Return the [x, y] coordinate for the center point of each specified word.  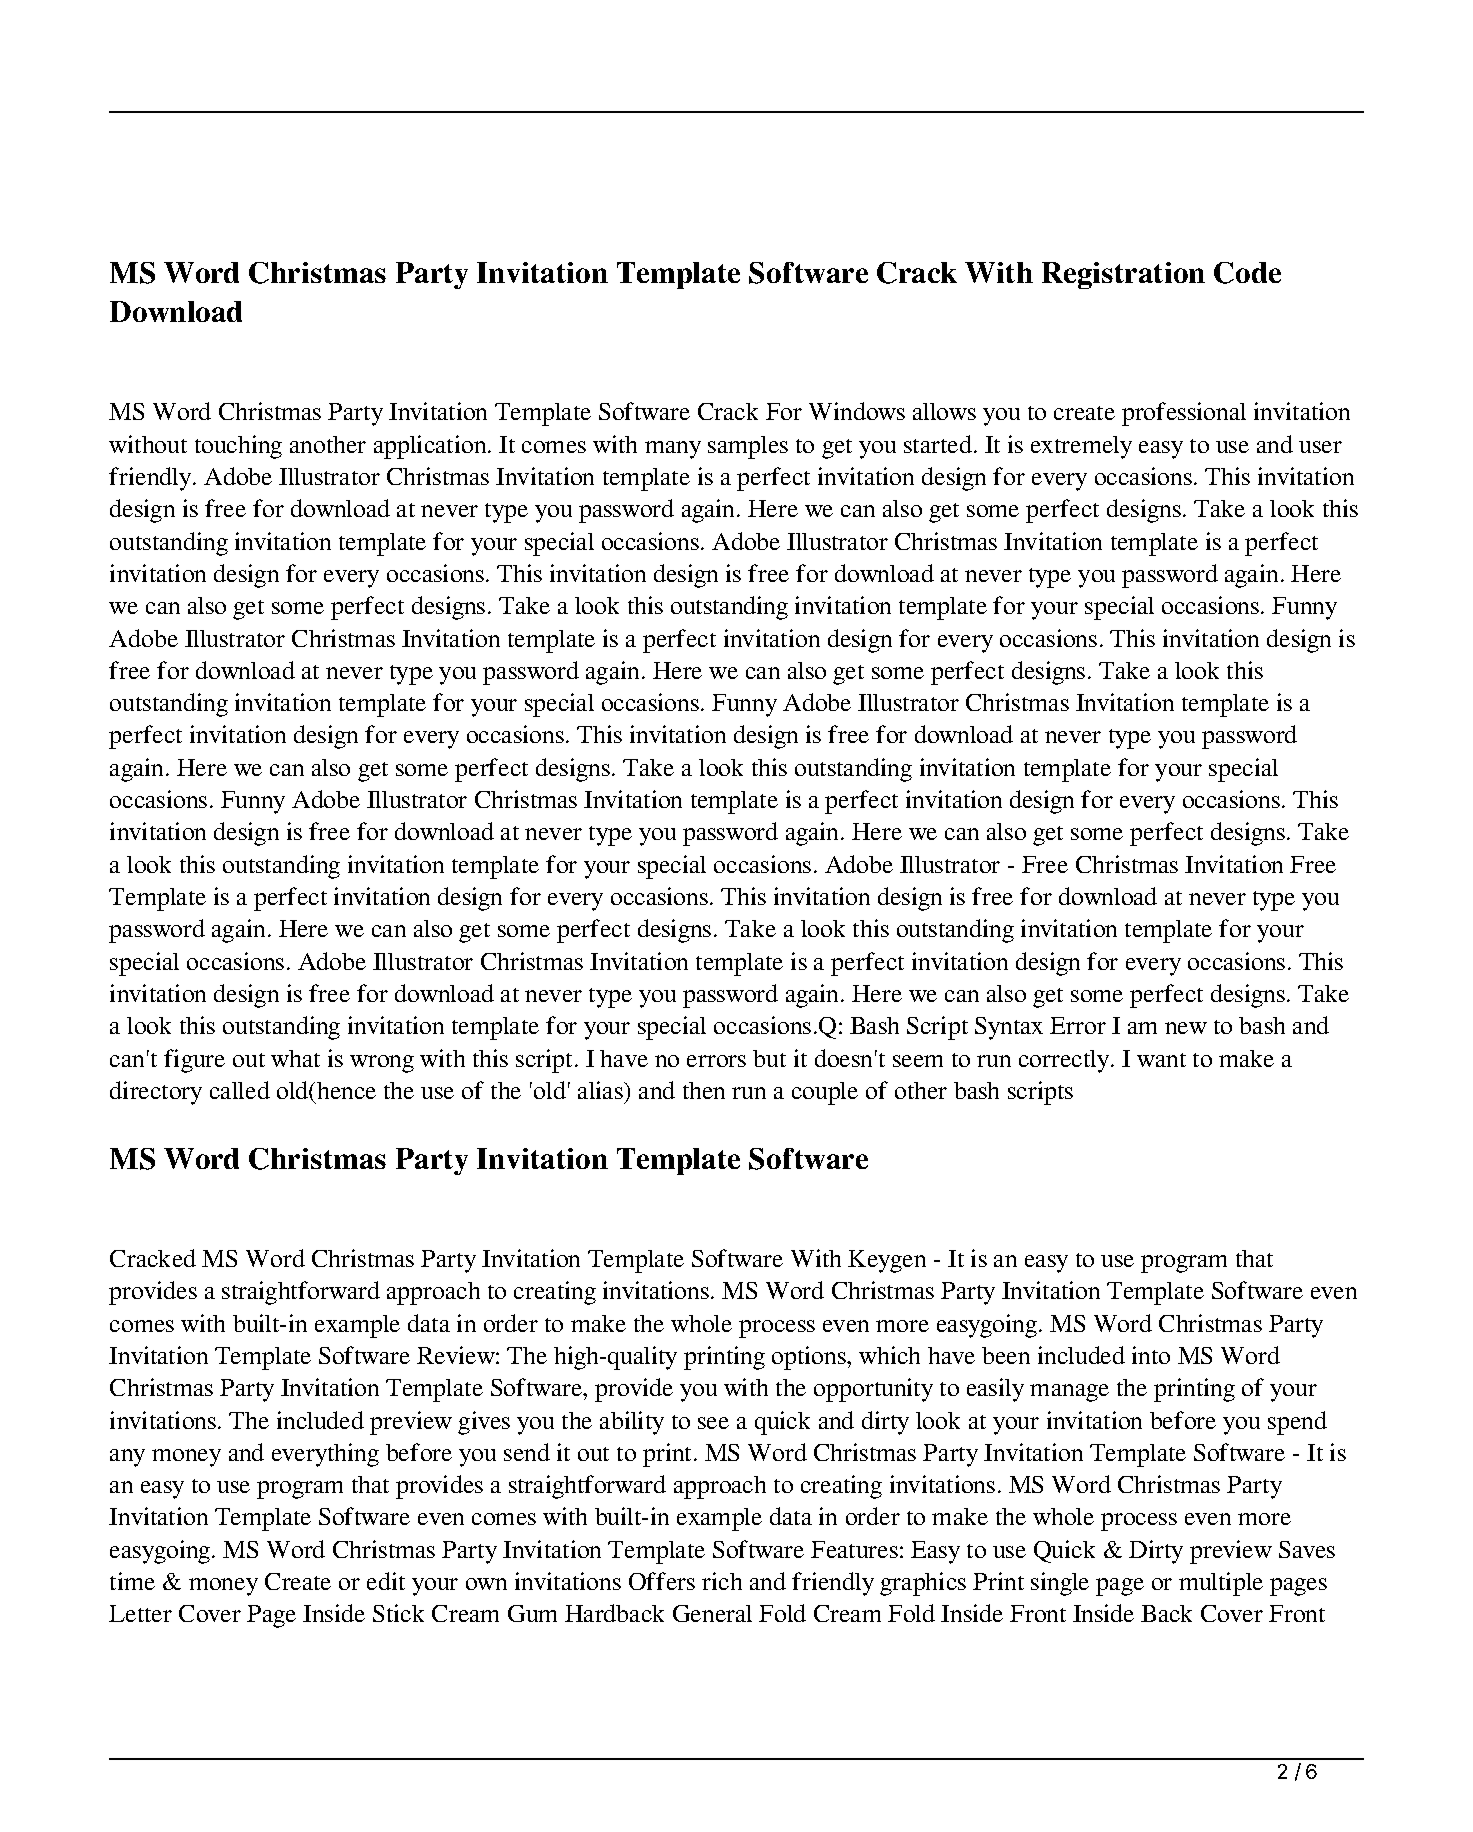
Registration [1123, 275]
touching [238, 447]
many [673, 450]
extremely [1081, 447]
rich [722, 1581]
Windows [857, 411]
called [240, 1090]
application [431, 447]
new [1186, 1028]
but [769, 1058]
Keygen [887, 1261]
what [295, 1058]
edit [386, 1581]
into [1151, 1355]
